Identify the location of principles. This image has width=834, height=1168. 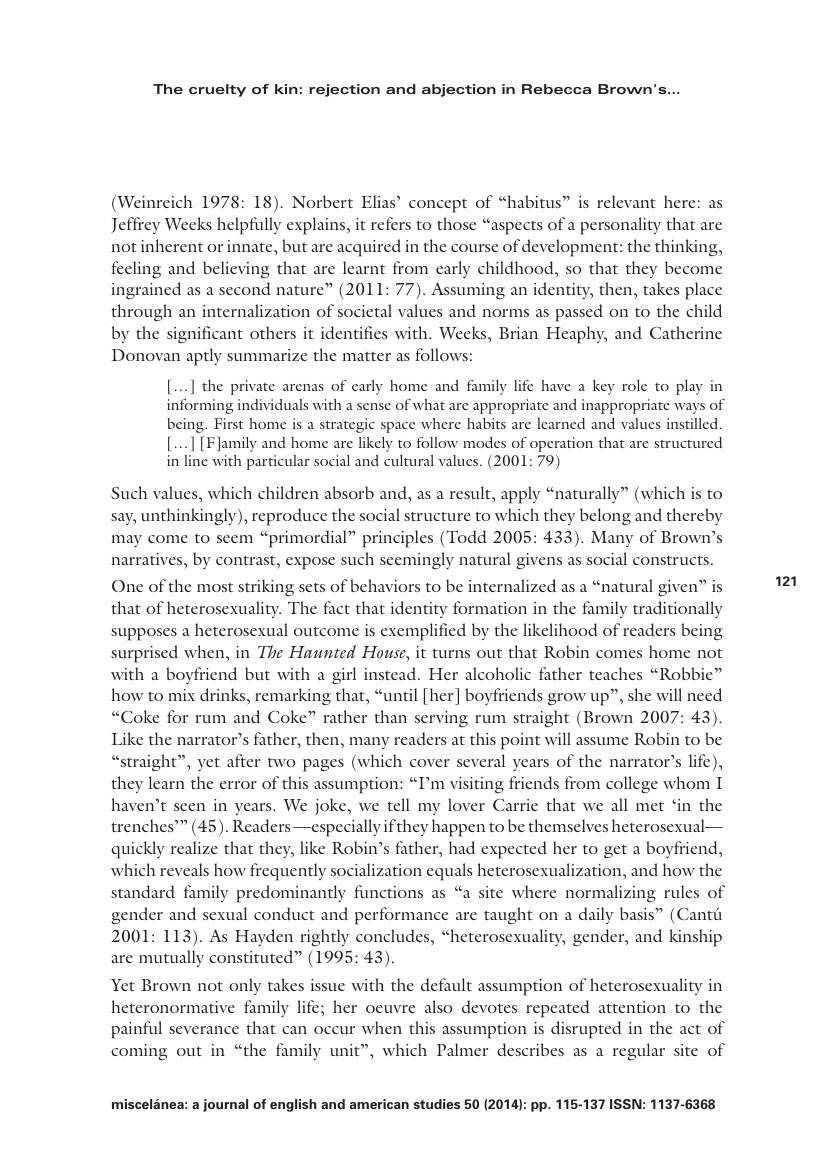
(398, 539).
